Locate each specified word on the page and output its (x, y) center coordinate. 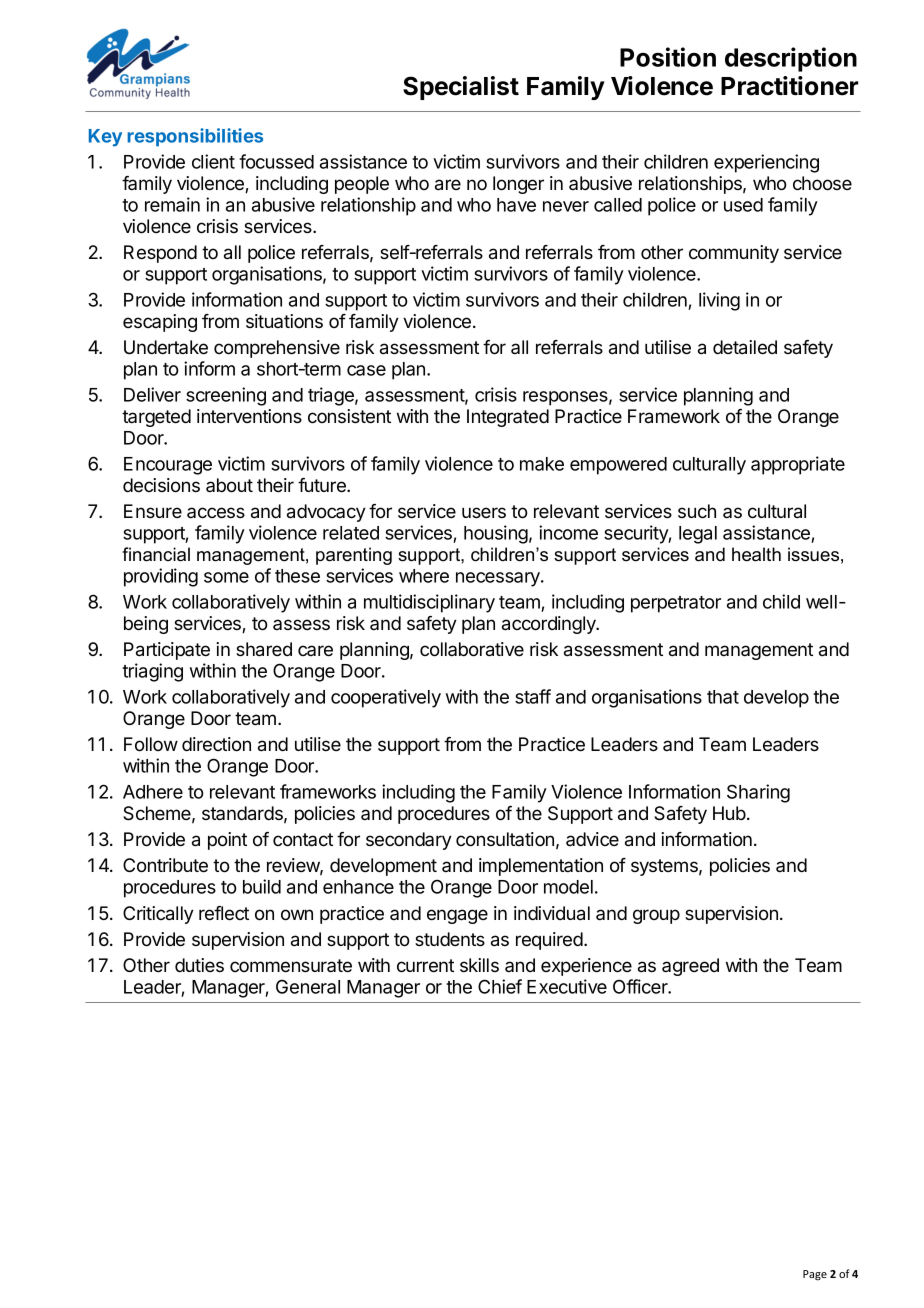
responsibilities (195, 137)
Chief (500, 986)
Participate (167, 651)
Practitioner (789, 86)
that (723, 697)
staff (533, 696)
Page (815, 1275)
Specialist (461, 88)
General (308, 986)
